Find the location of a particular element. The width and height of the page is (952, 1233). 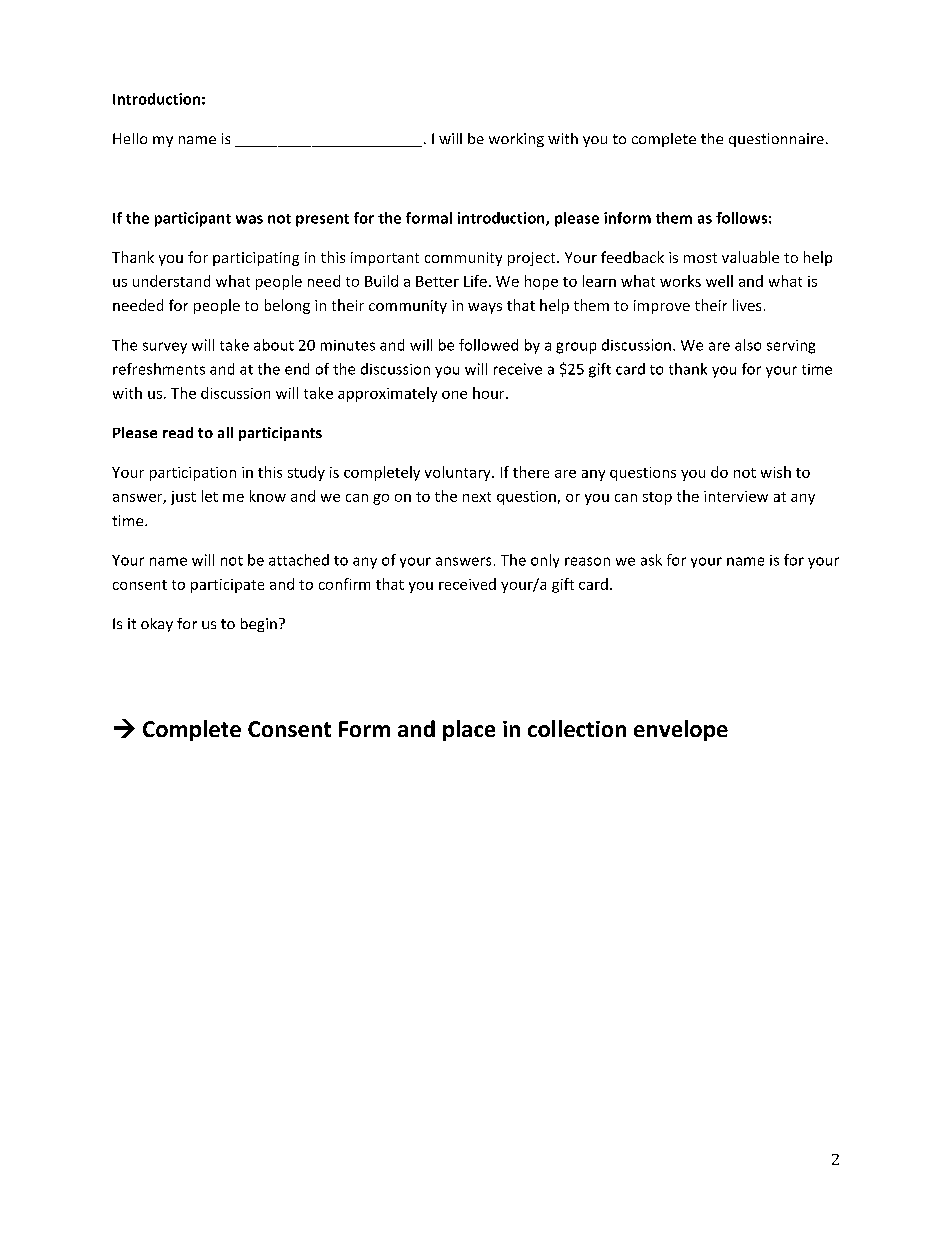

only is located at coordinates (545, 561).
